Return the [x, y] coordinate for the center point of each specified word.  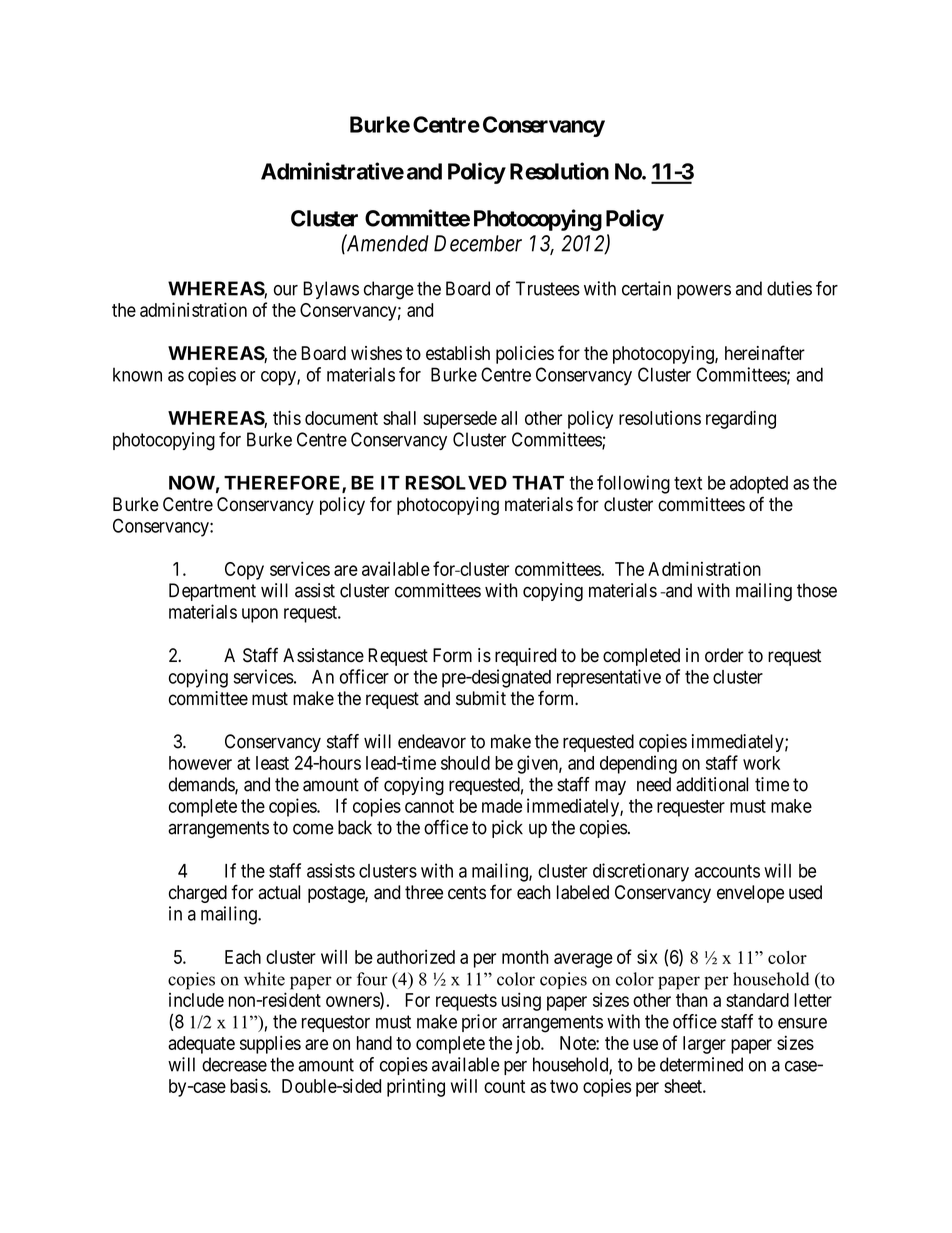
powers [704, 292]
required [525, 657]
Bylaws [331, 290]
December [478, 243]
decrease [234, 1064]
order [724, 655]
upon [260, 615]
